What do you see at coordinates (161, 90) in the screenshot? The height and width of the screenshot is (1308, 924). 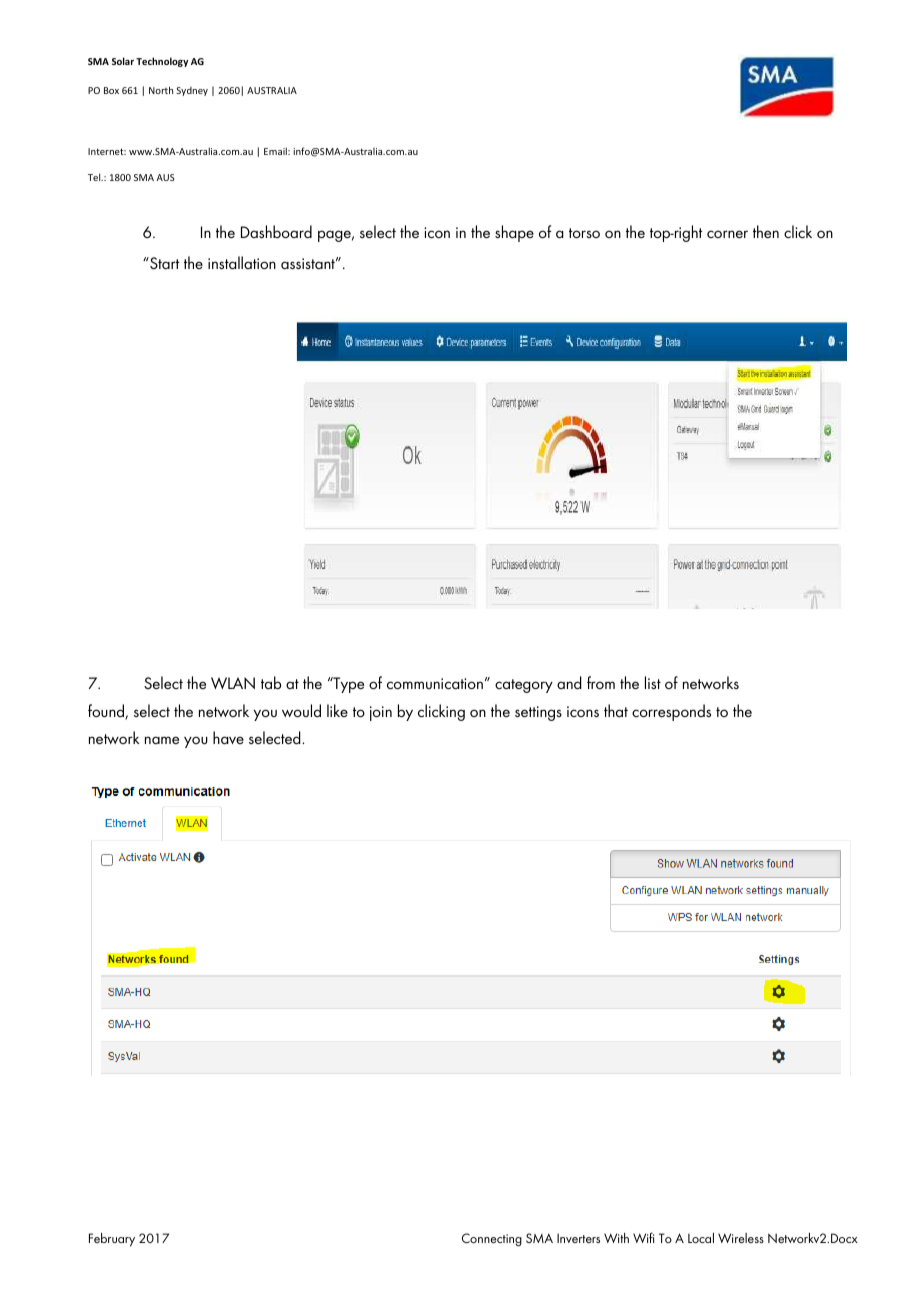 I see `North` at bounding box center [161, 90].
